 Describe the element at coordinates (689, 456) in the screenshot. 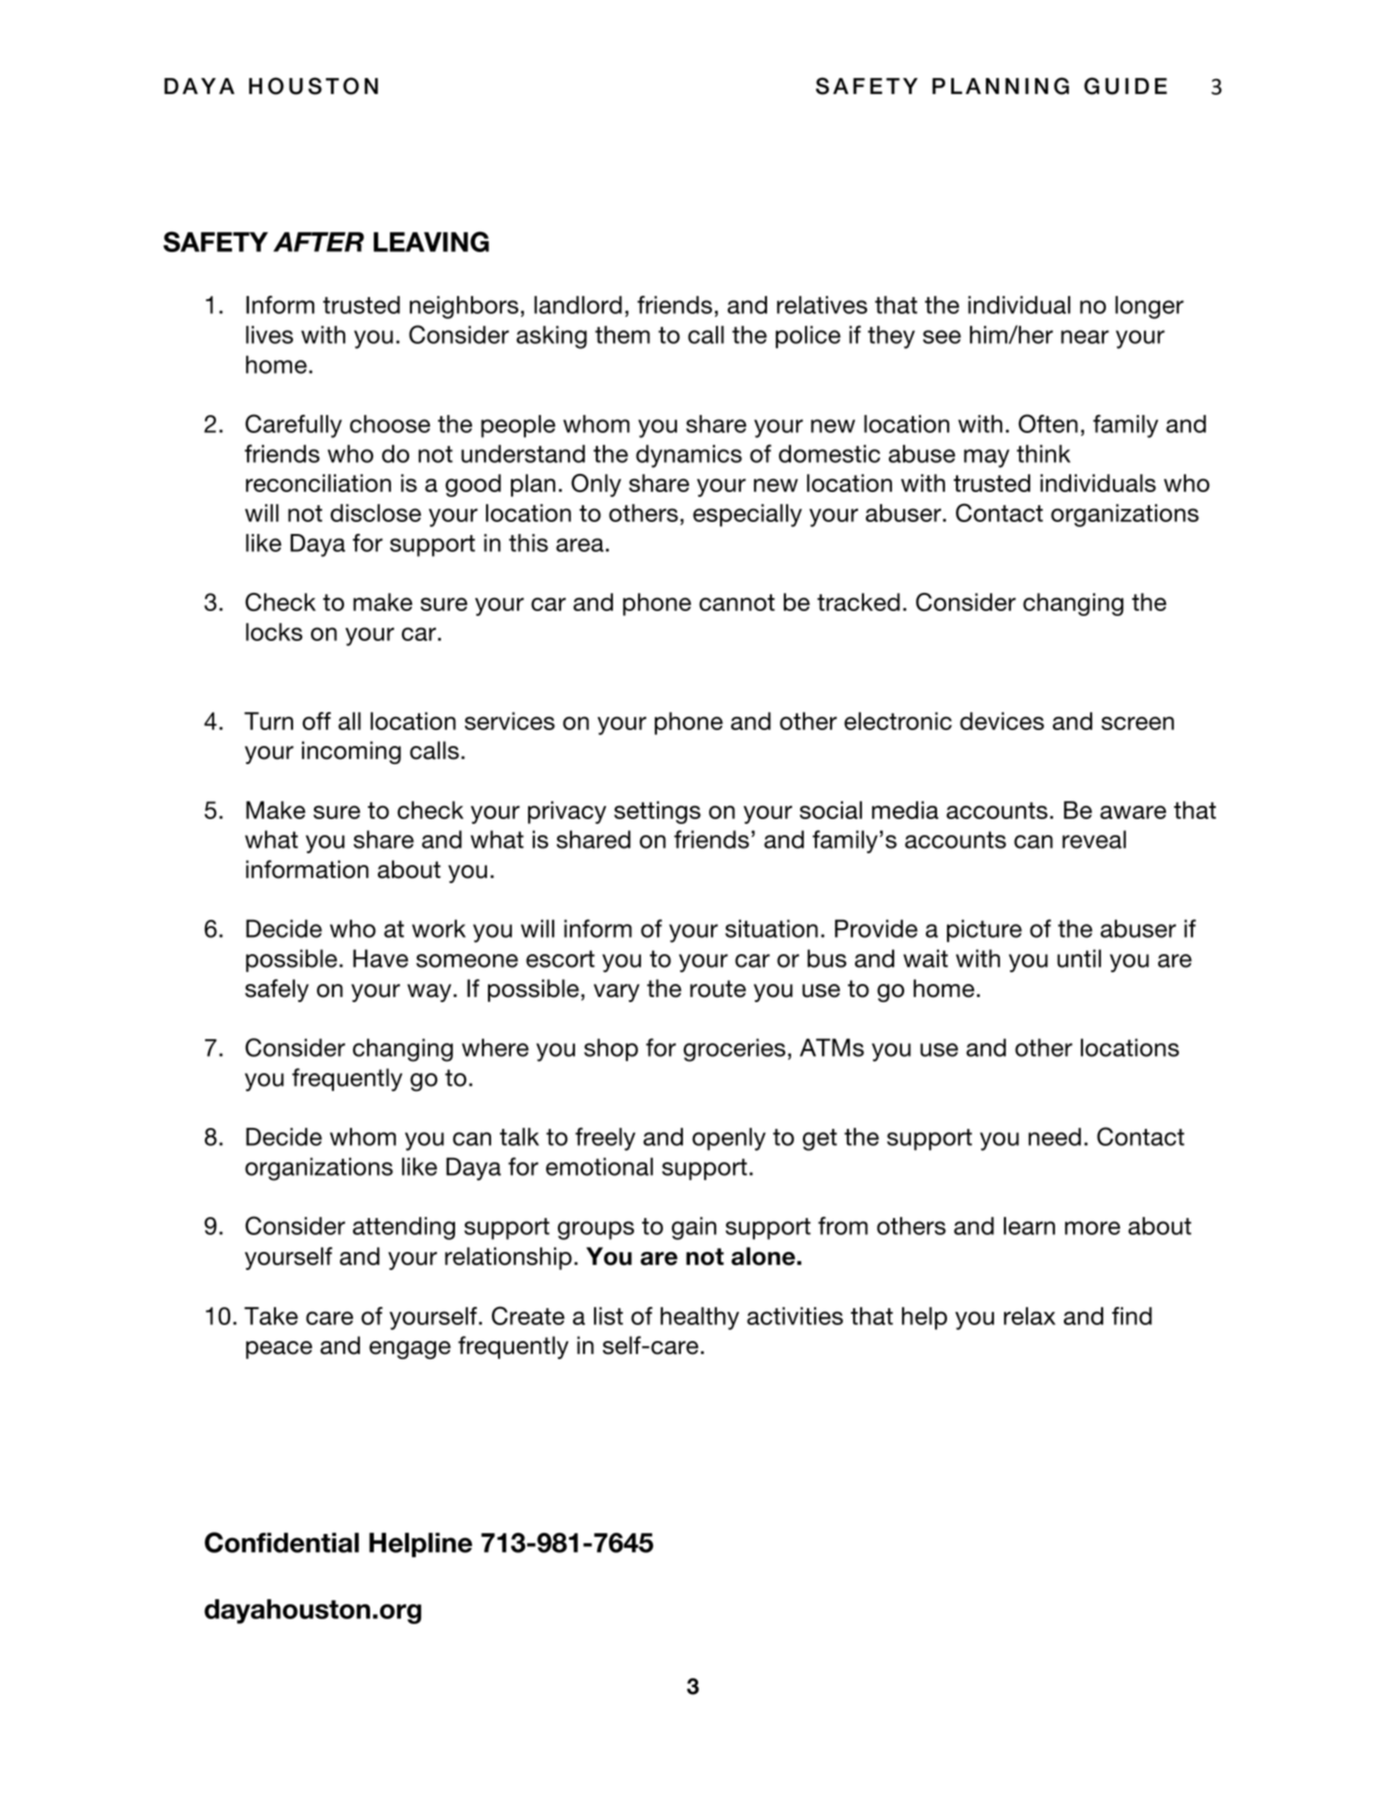

I see `dynamics` at that location.
